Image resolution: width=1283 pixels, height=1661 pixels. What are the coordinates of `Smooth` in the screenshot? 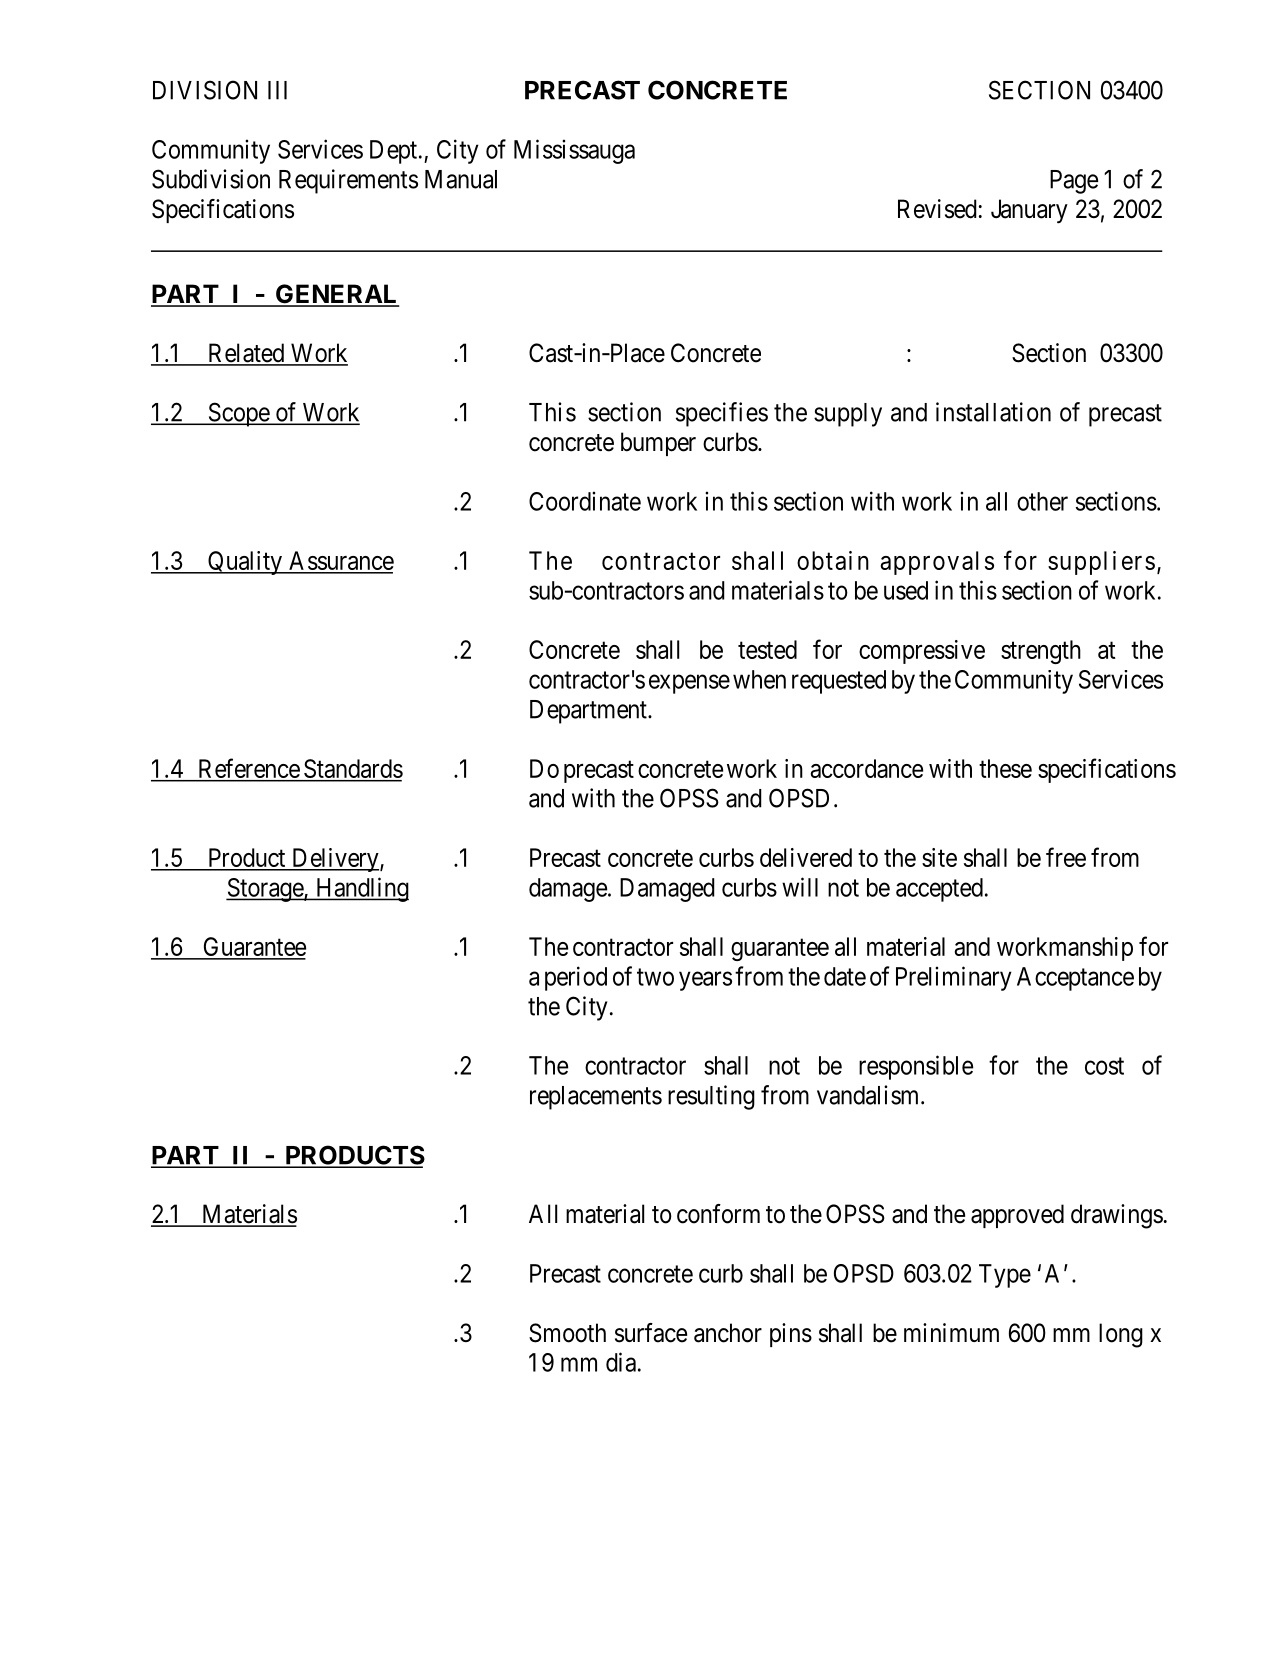 It's located at (567, 1333).
